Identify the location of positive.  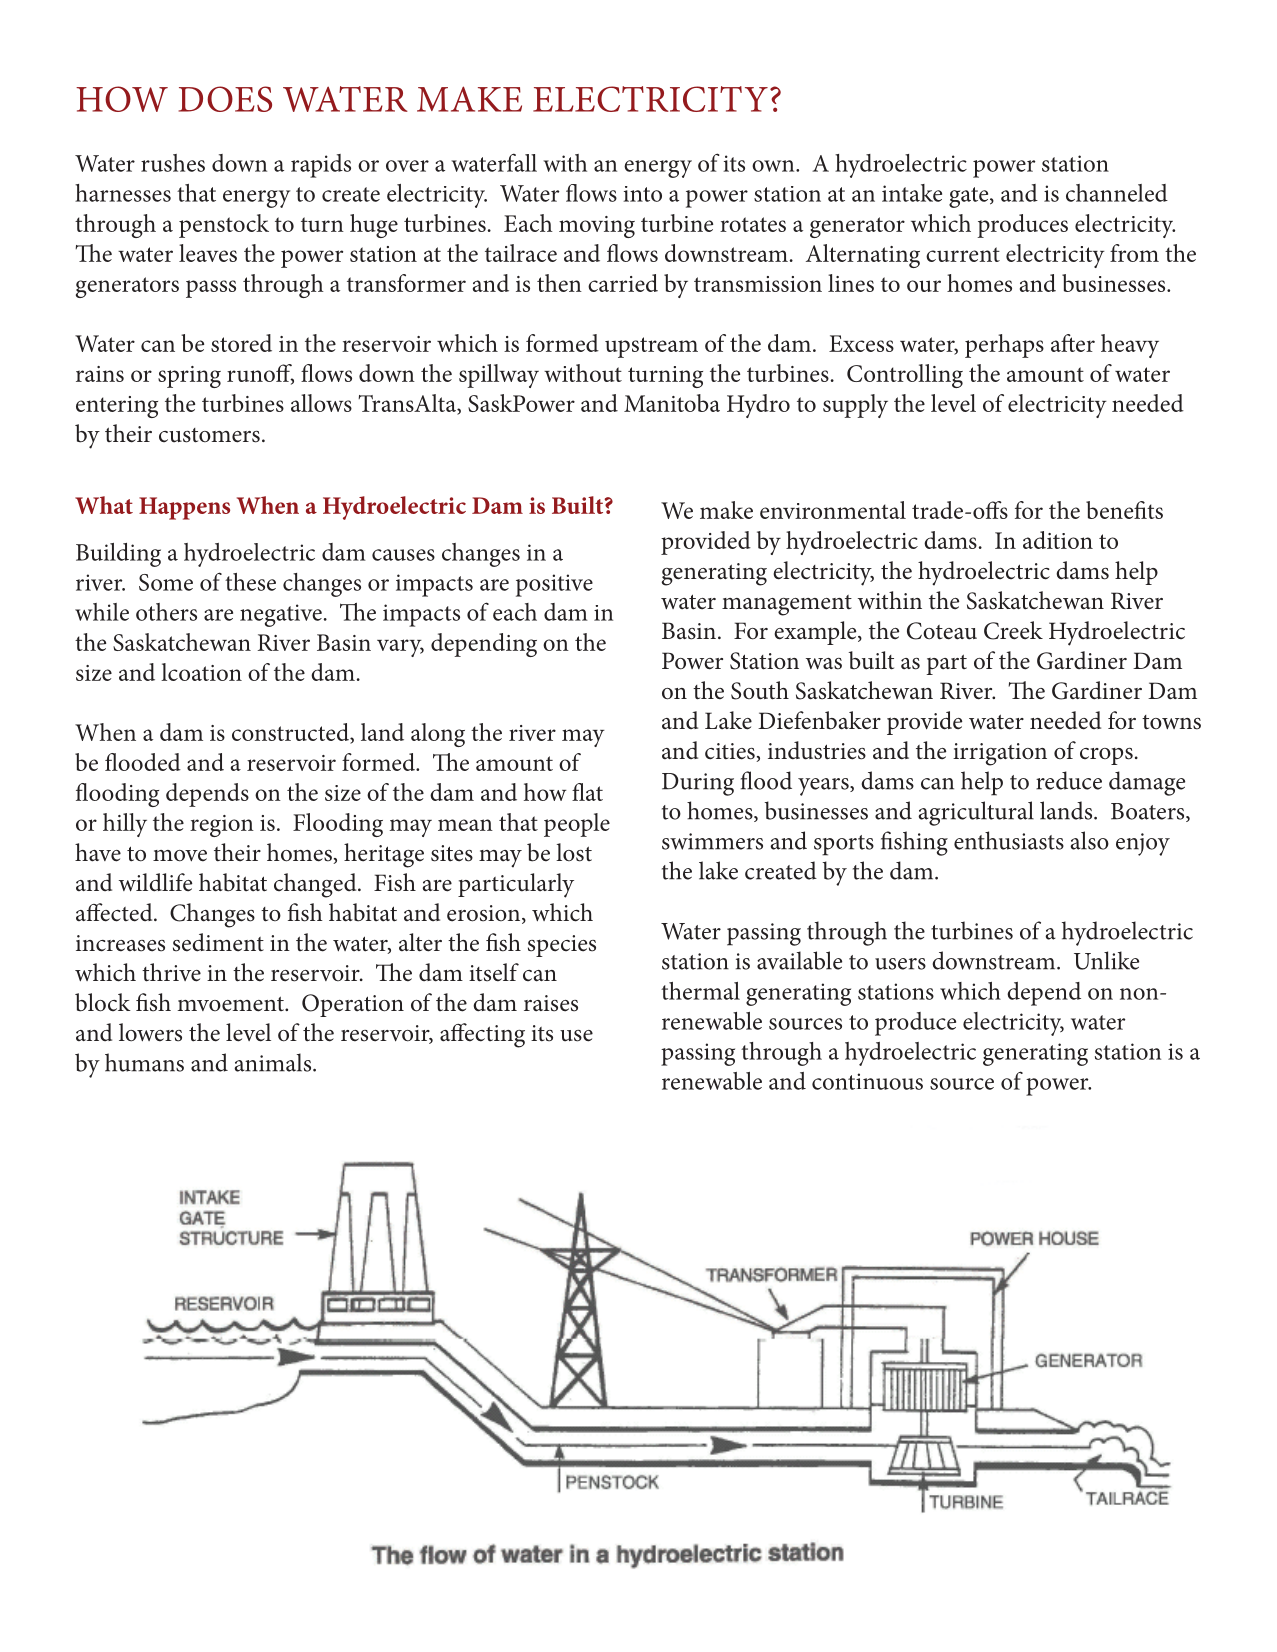
(554, 585).
